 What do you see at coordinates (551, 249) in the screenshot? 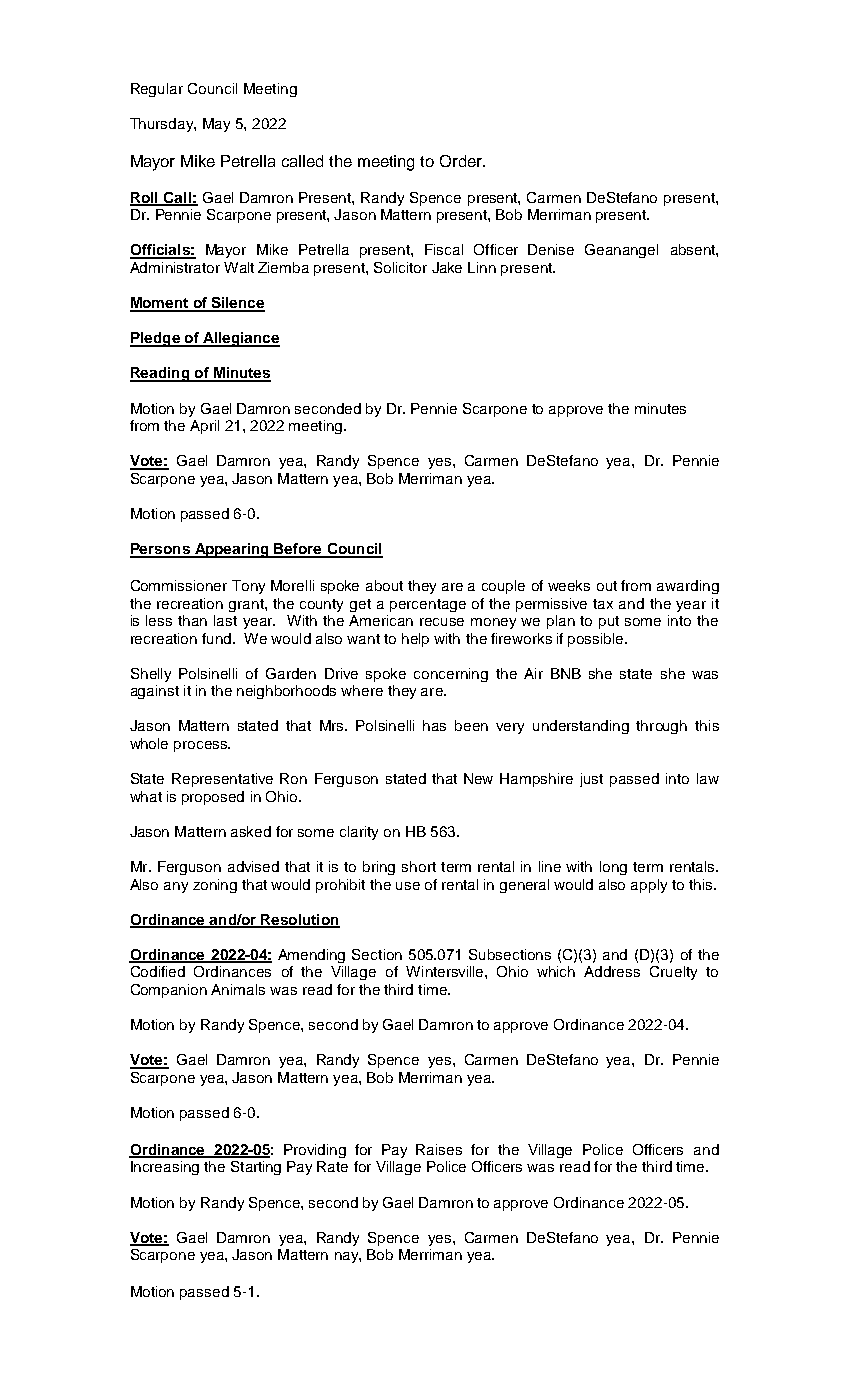
I see `Denise` at bounding box center [551, 249].
